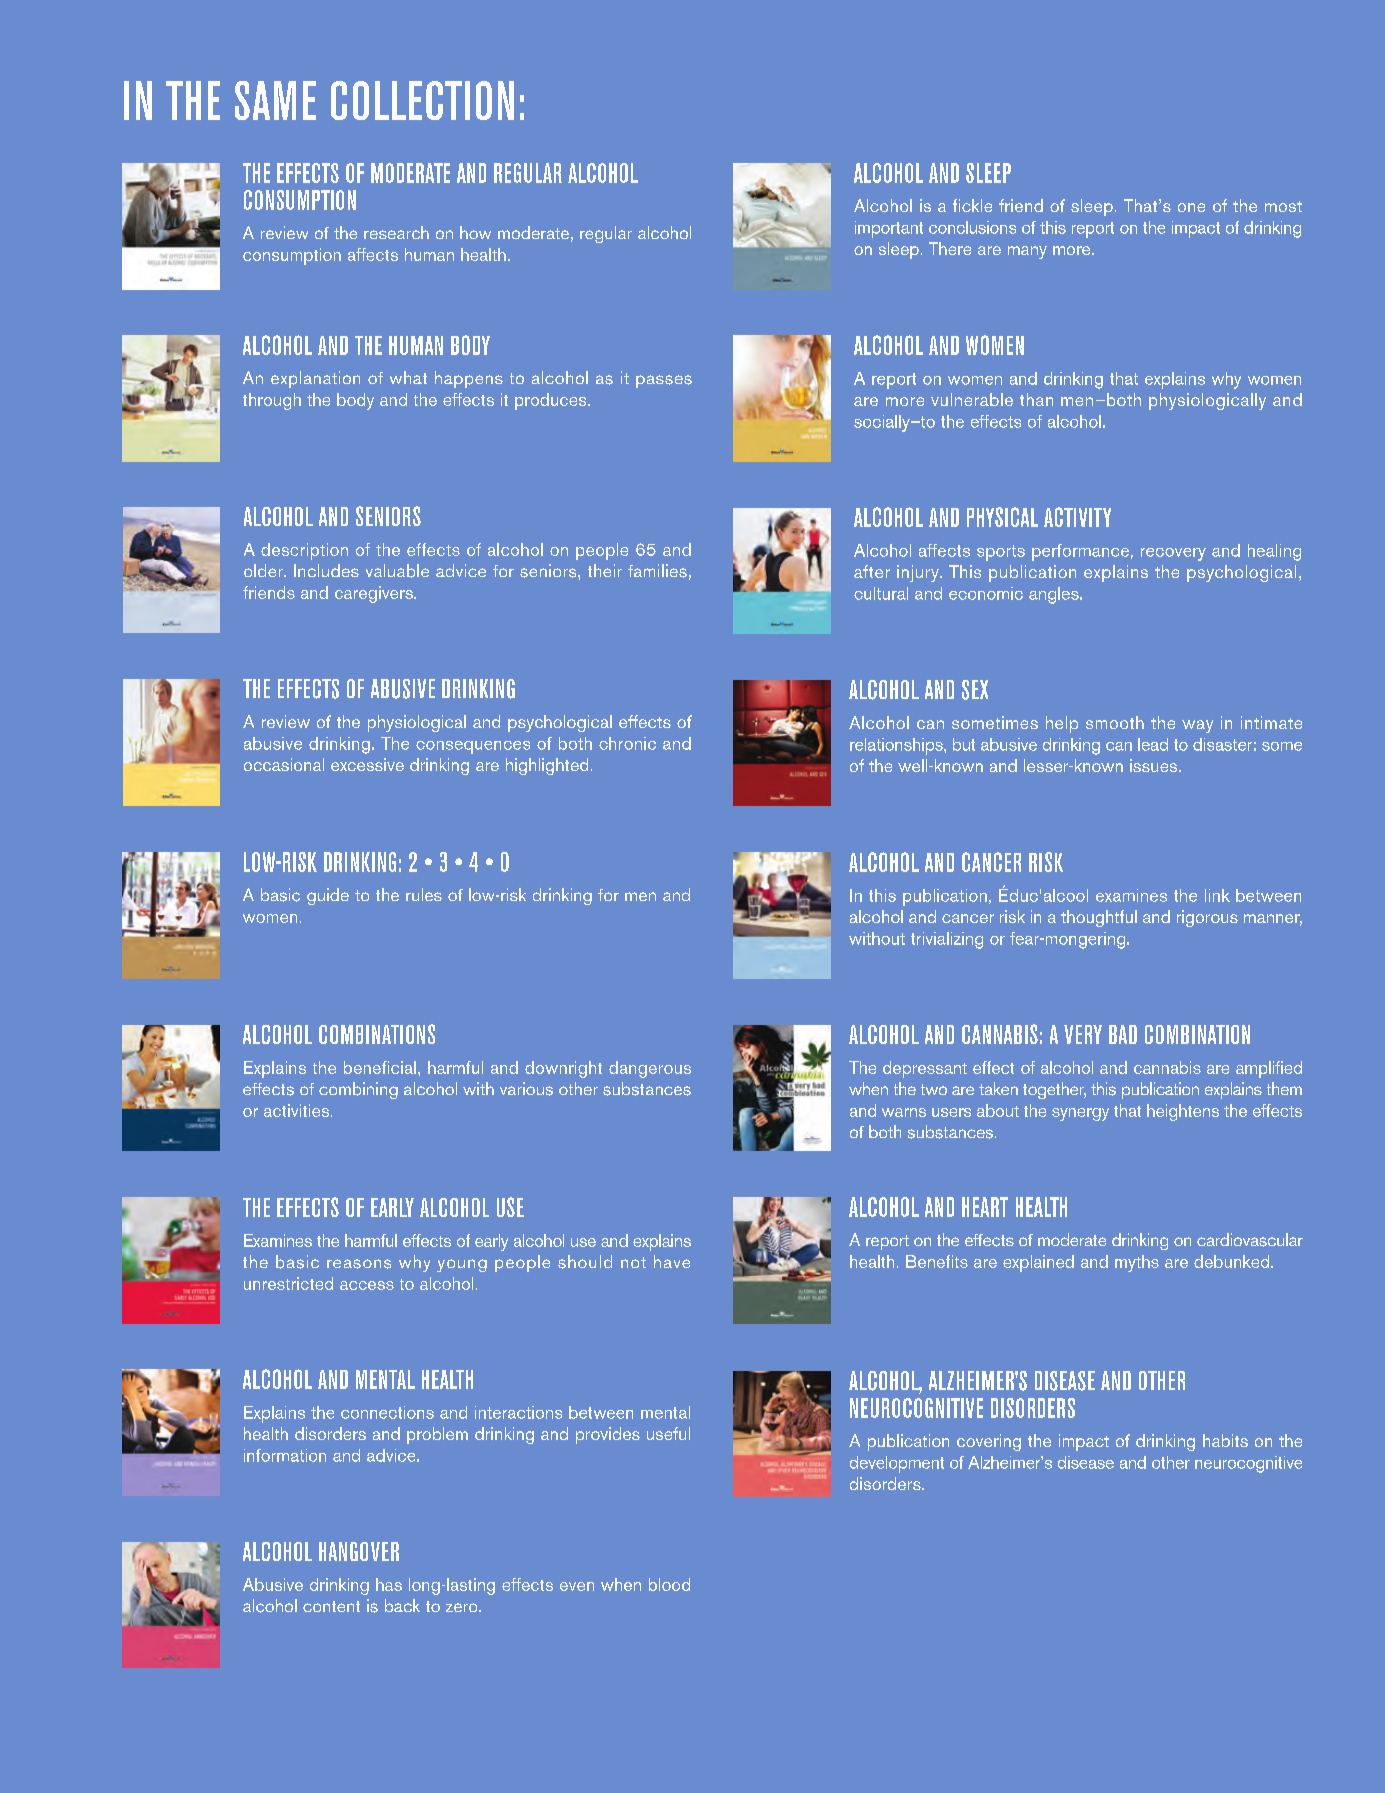  I want to click on COLLECTION, so click(422, 100).
